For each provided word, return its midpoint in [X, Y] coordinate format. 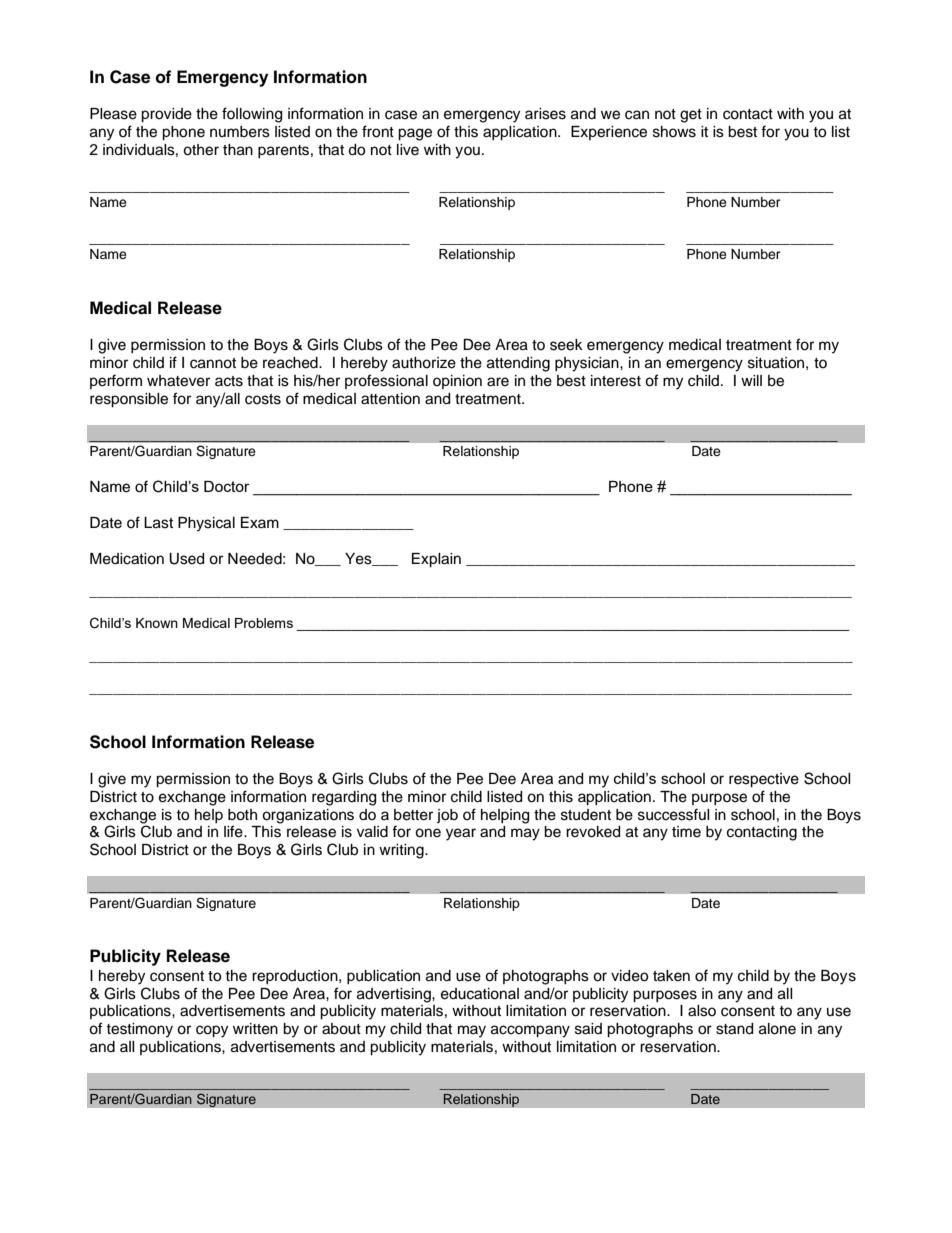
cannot [213, 363]
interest [616, 381]
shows [674, 132]
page [415, 134]
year [461, 834]
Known [157, 623]
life [234, 831]
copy [212, 1031]
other [201, 150]
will [751, 380]
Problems [264, 623]
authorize [424, 363]
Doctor [227, 486]
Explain [436, 560]
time [686, 832]
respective [764, 780]
